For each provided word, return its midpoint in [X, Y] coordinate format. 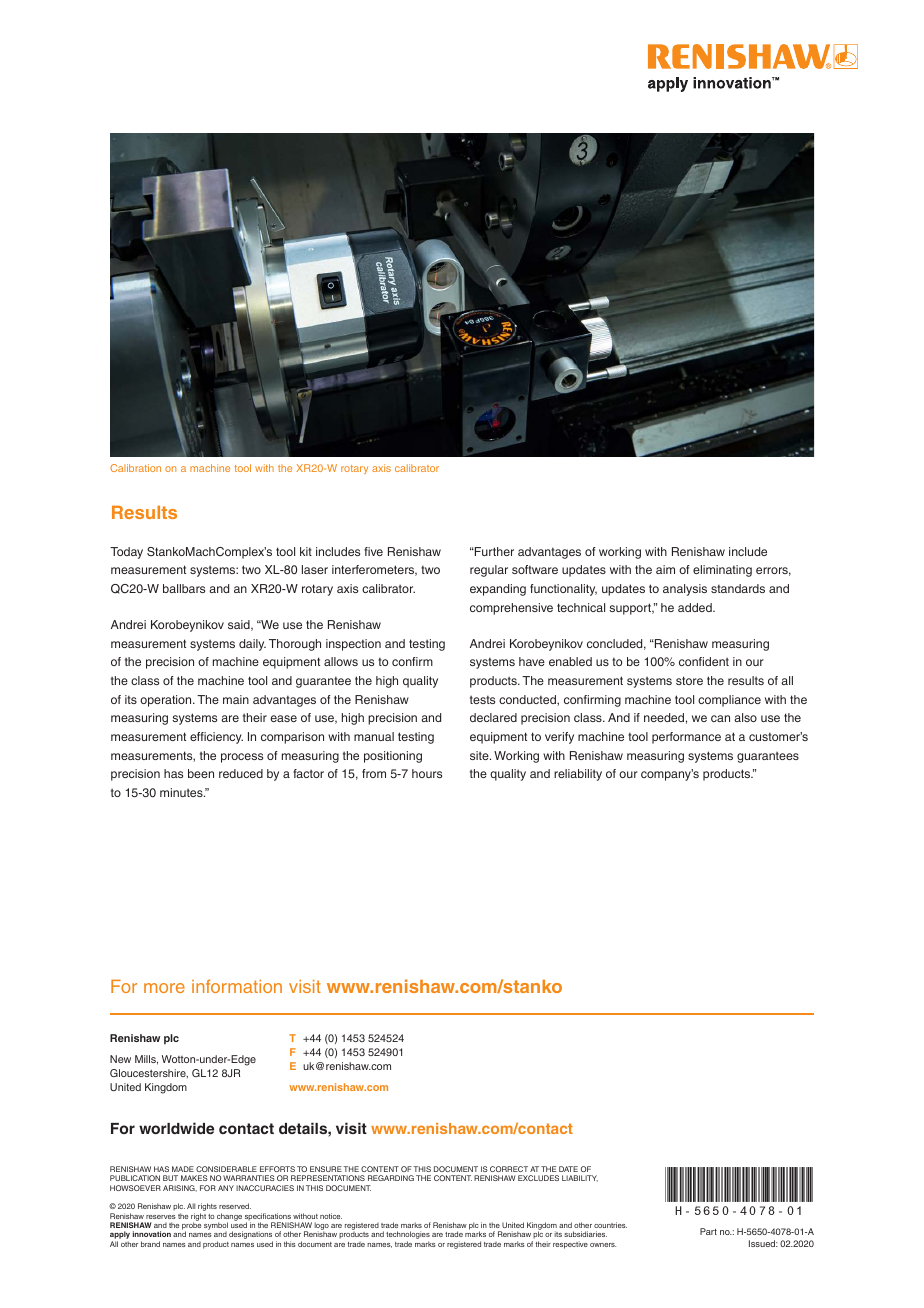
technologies [408, 1236]
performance [686, 738]
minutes [182, 792]
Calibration [135, 468]
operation [167, 701]
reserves [161, 1217]
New [120, 1059]
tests [482, 699]
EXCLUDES [538, 1178]
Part [708, 1231]
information [237, 986]
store [689, 680]
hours [427, 773]
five [373, 551]
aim [665, 569]
